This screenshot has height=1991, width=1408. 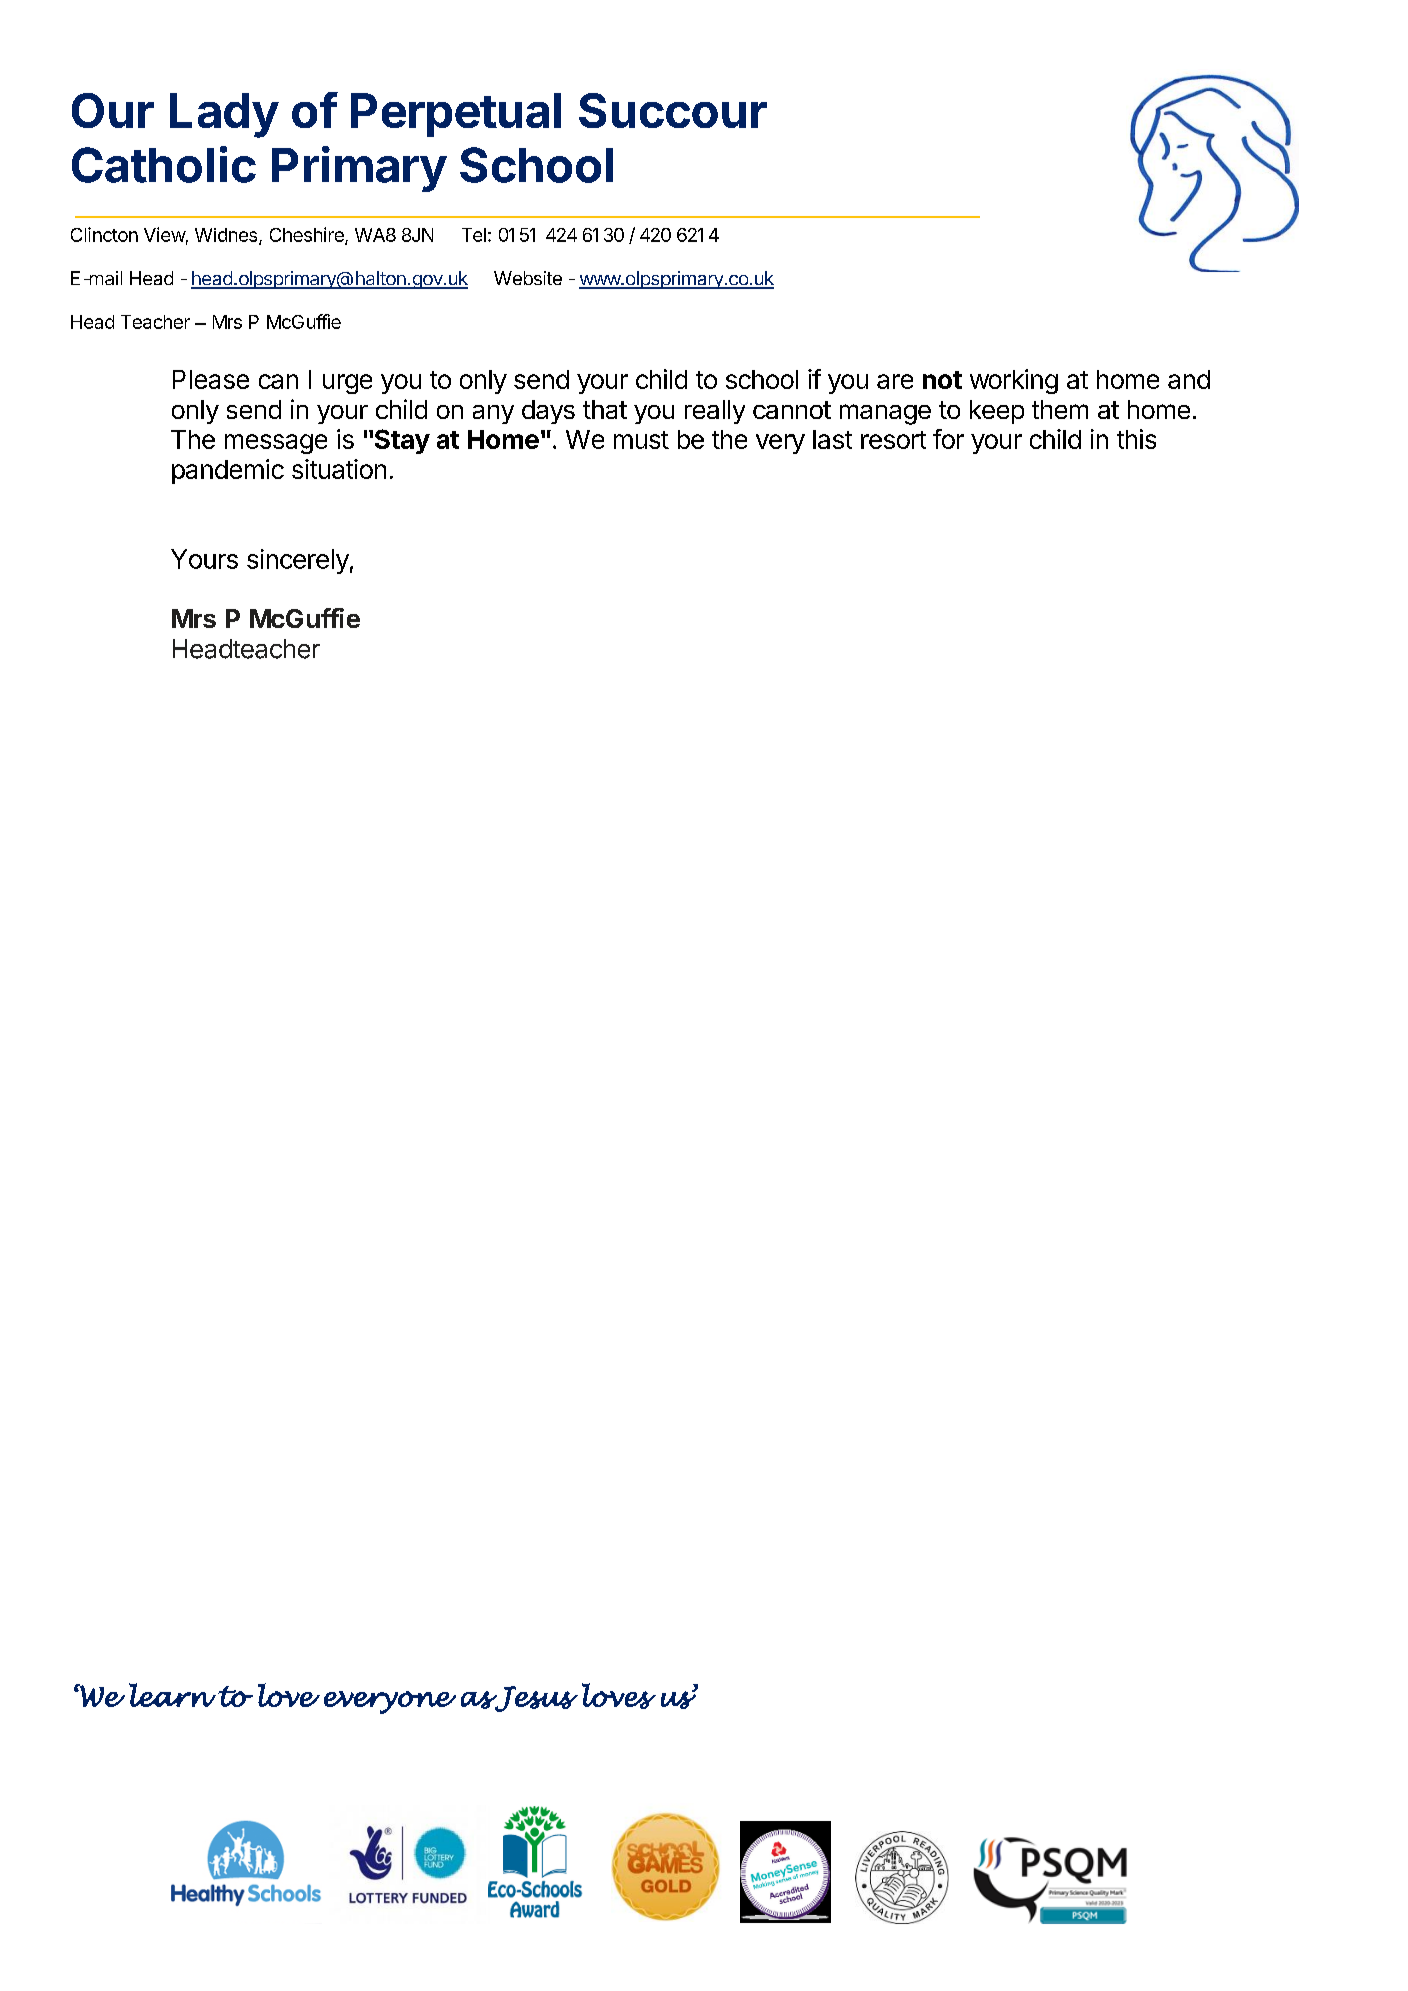 What do you see at coordinates (832, 439) in the screenshot?
I see `last` at bounding box center [832, 439].
